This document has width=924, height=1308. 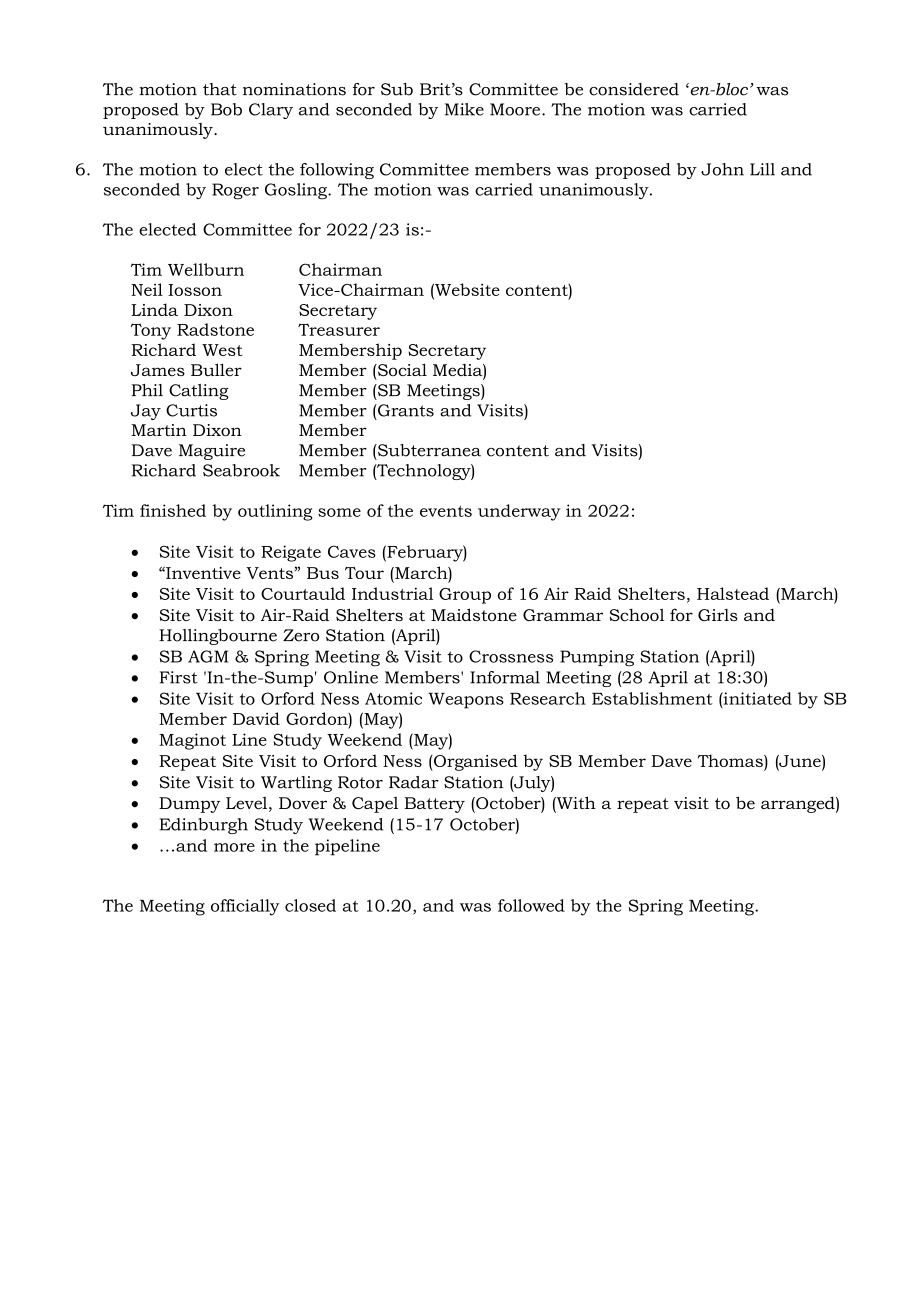 I want to click on Social, so click(x=401, y=369).
